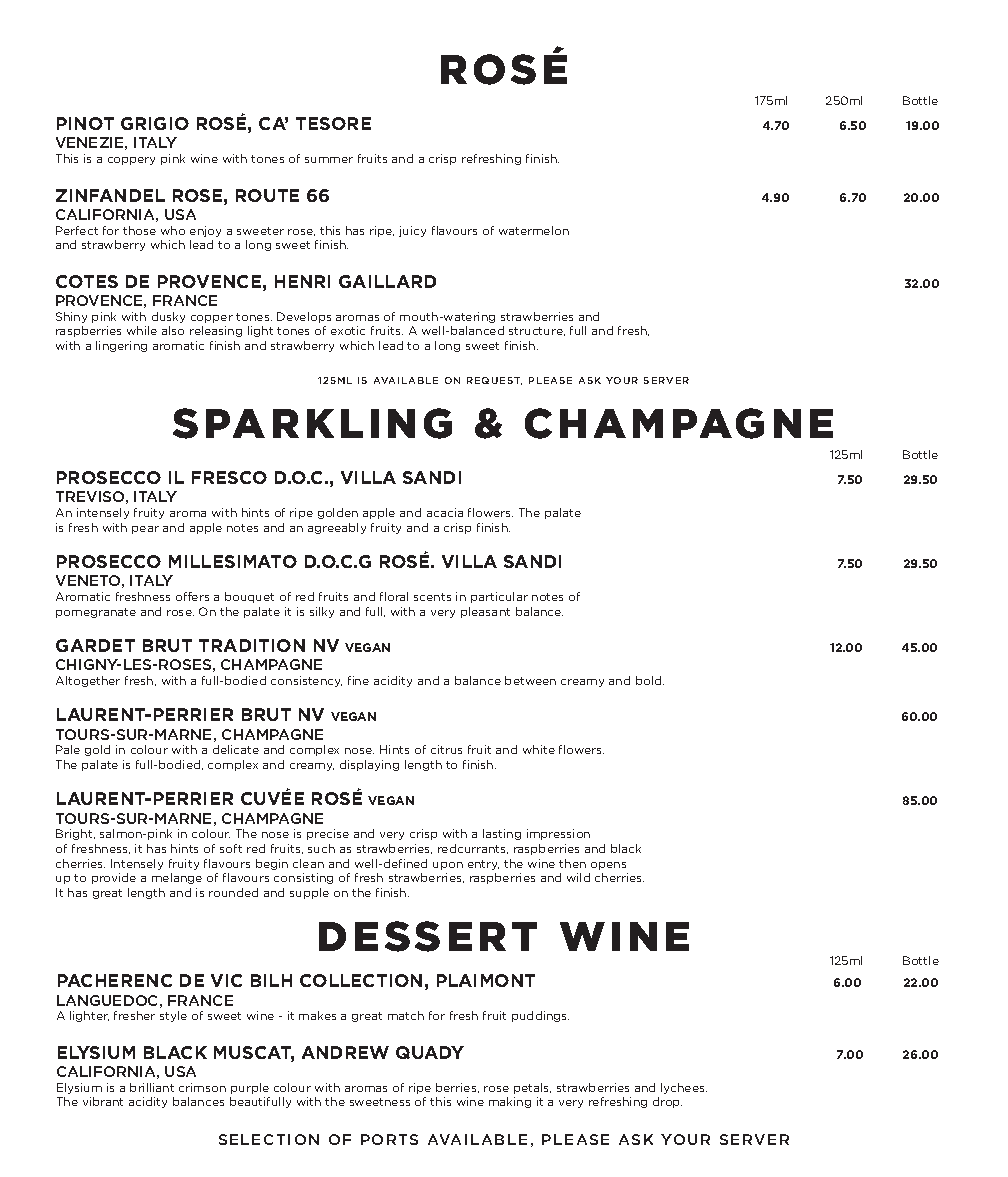 Image resolution: width=1008 pixels, height=1177 pixels. Describe the element at coordinates (329, 160) in the screenshot. I see `summer` at that location.
